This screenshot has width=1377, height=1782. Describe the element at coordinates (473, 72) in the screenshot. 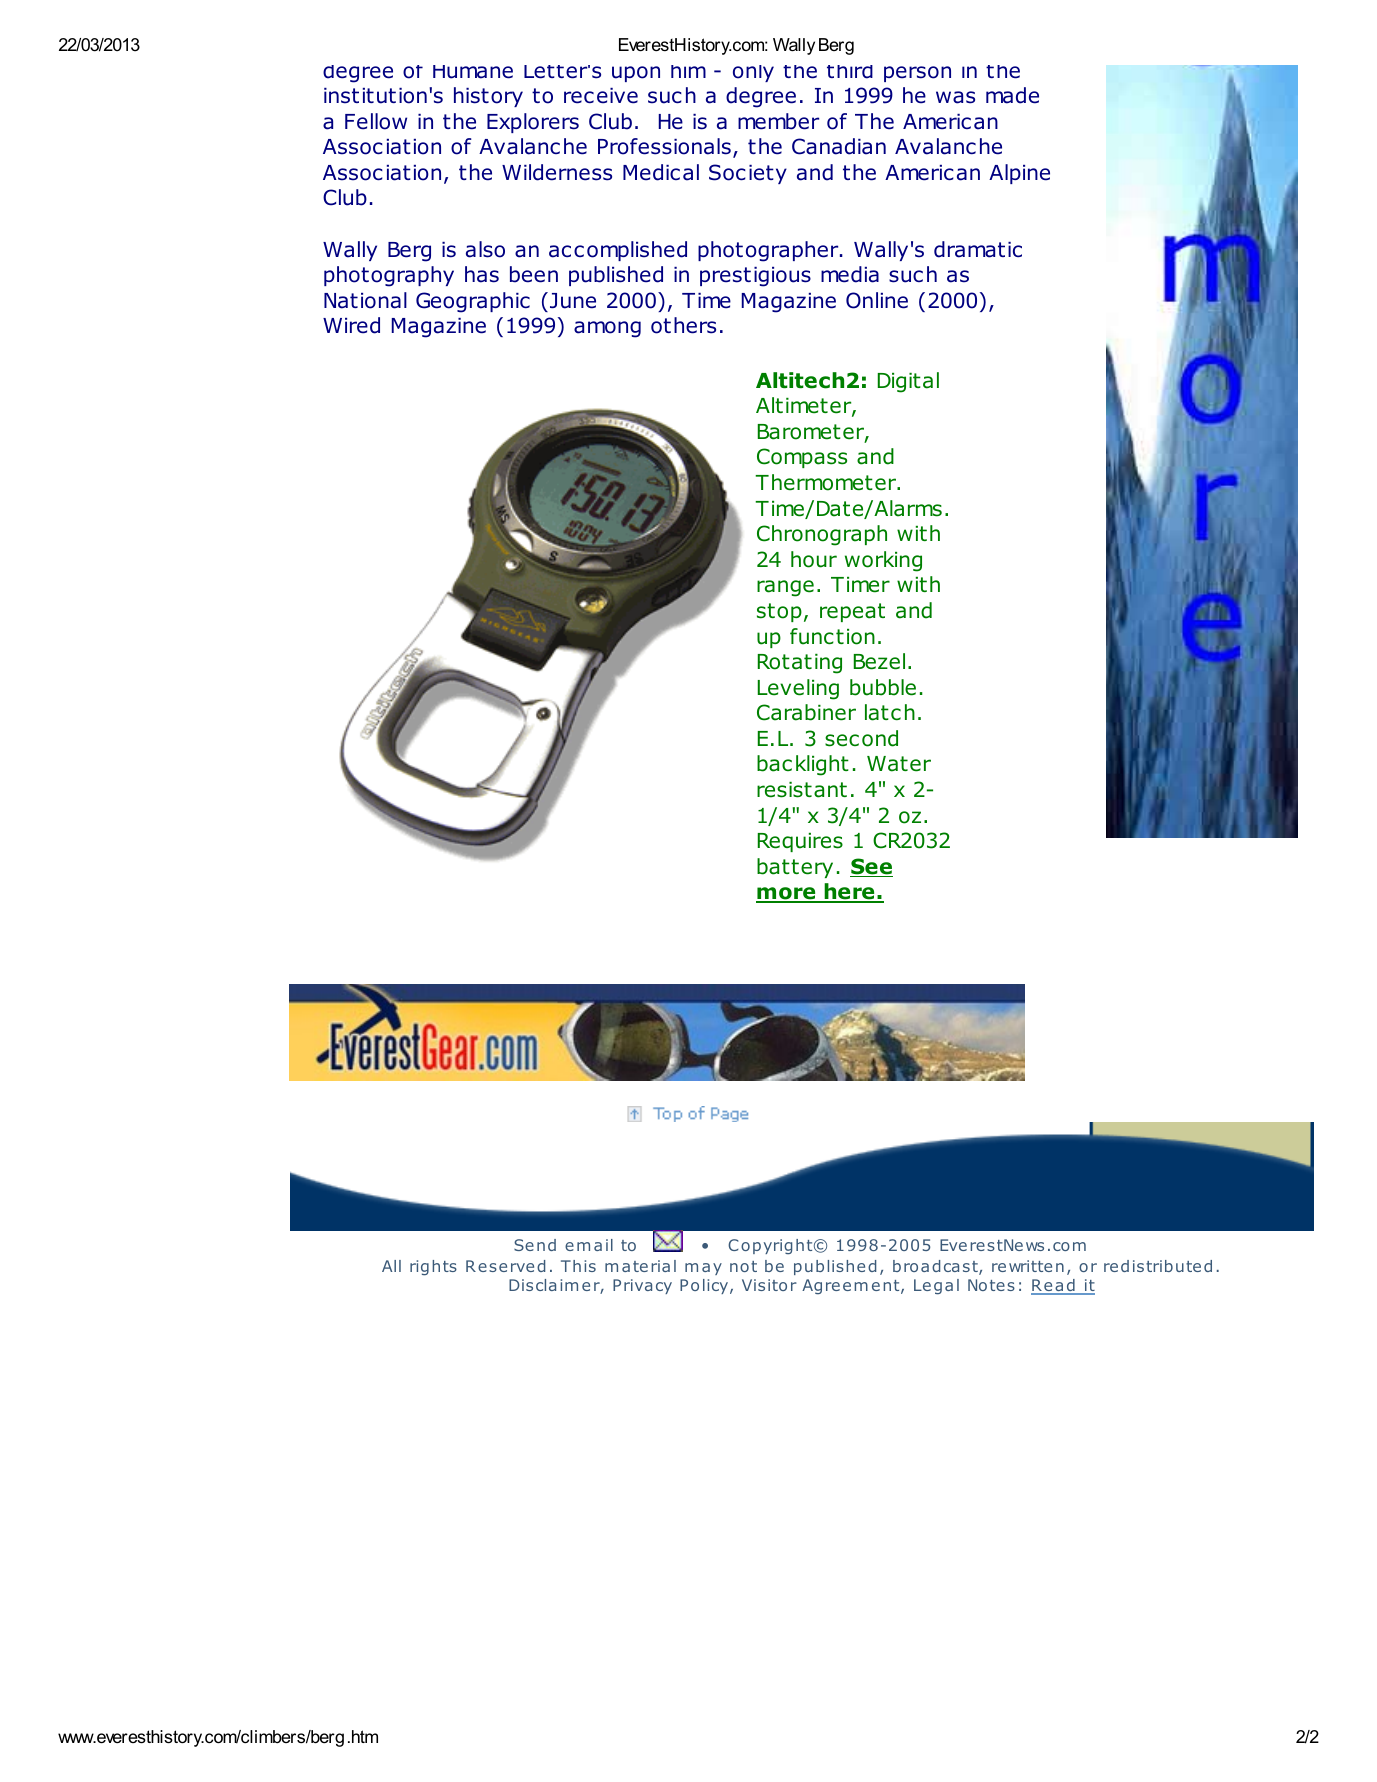

I see `Humane` at that location.
